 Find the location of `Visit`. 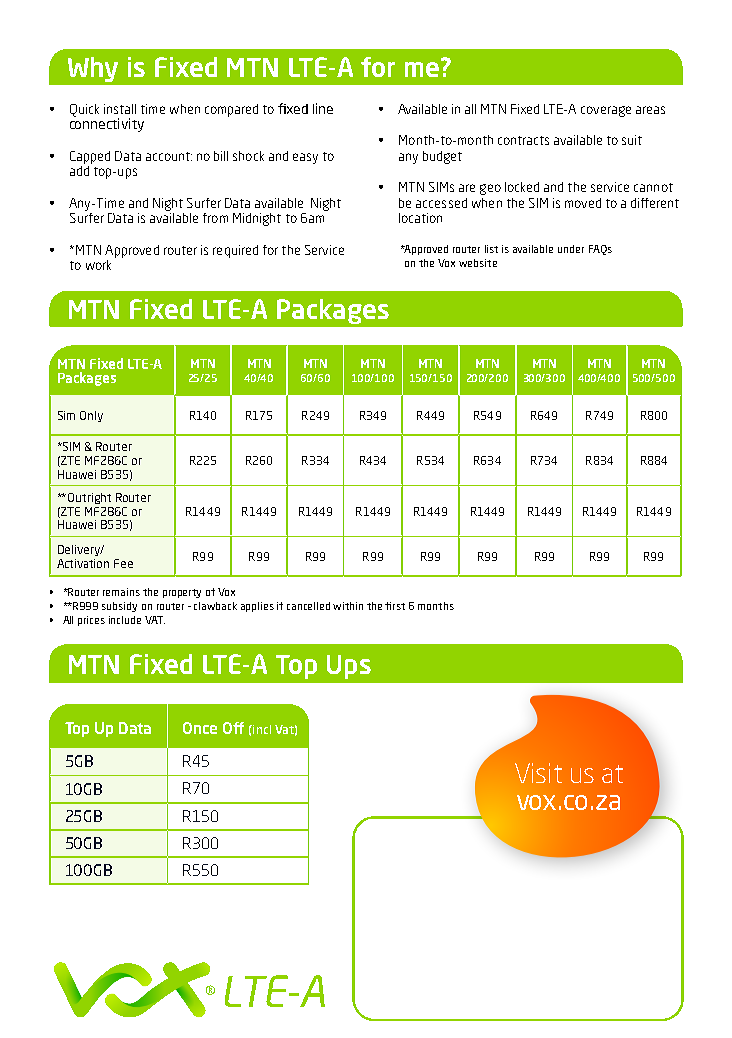

Visit is located at coordinates (538, 773).
